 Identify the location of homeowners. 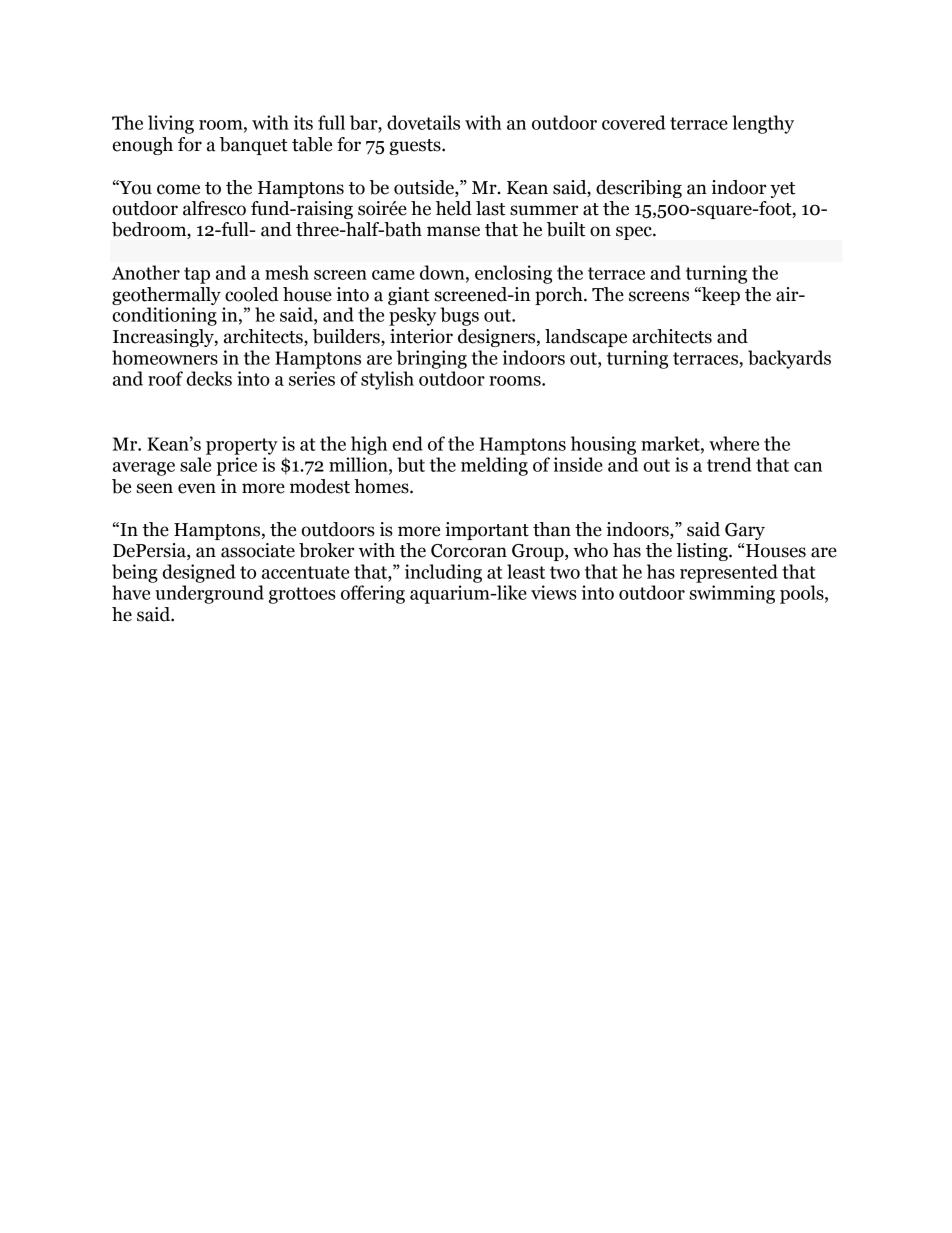
(165, 357).
